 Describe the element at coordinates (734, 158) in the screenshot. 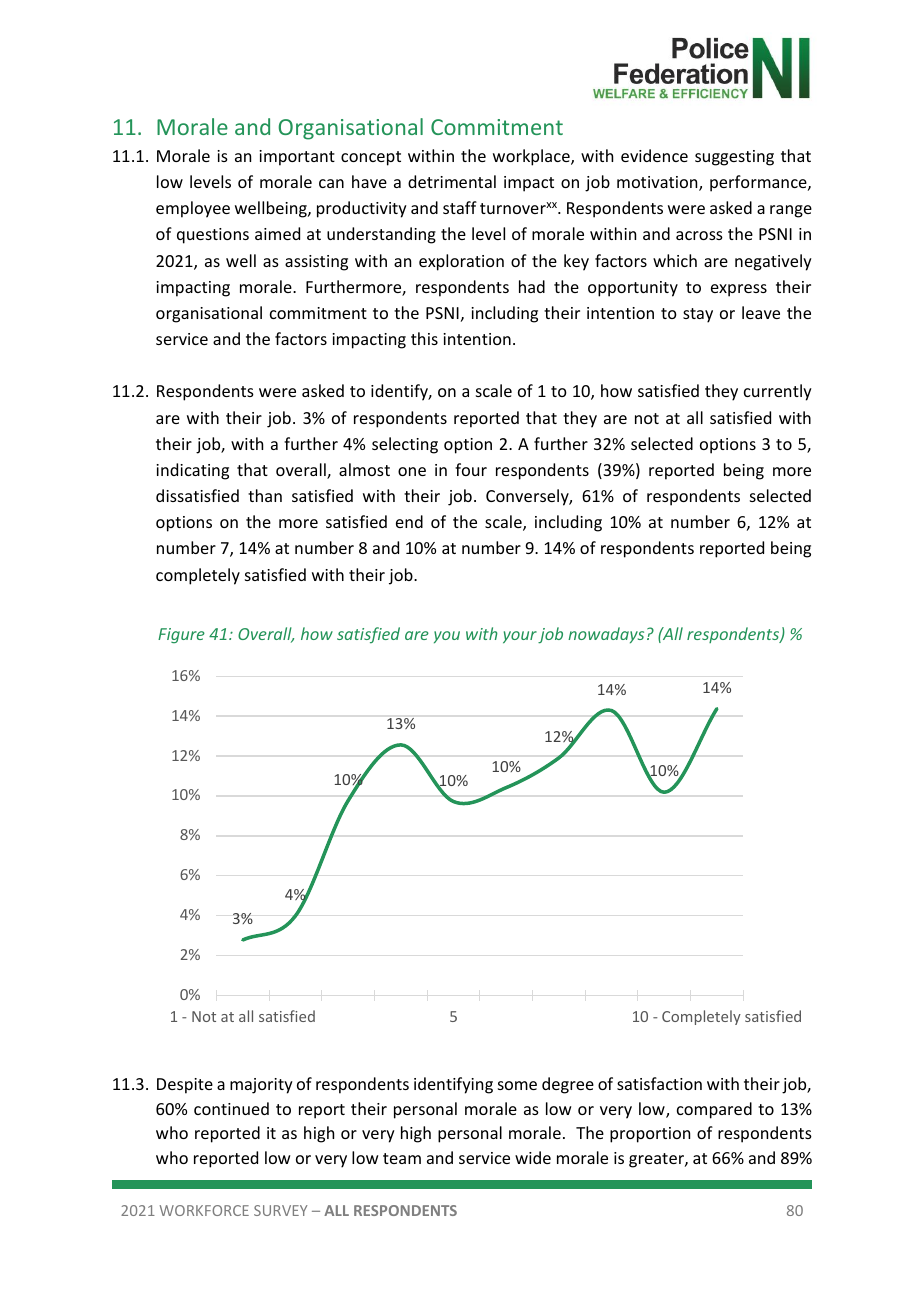

I see `suggesting` at that location.
